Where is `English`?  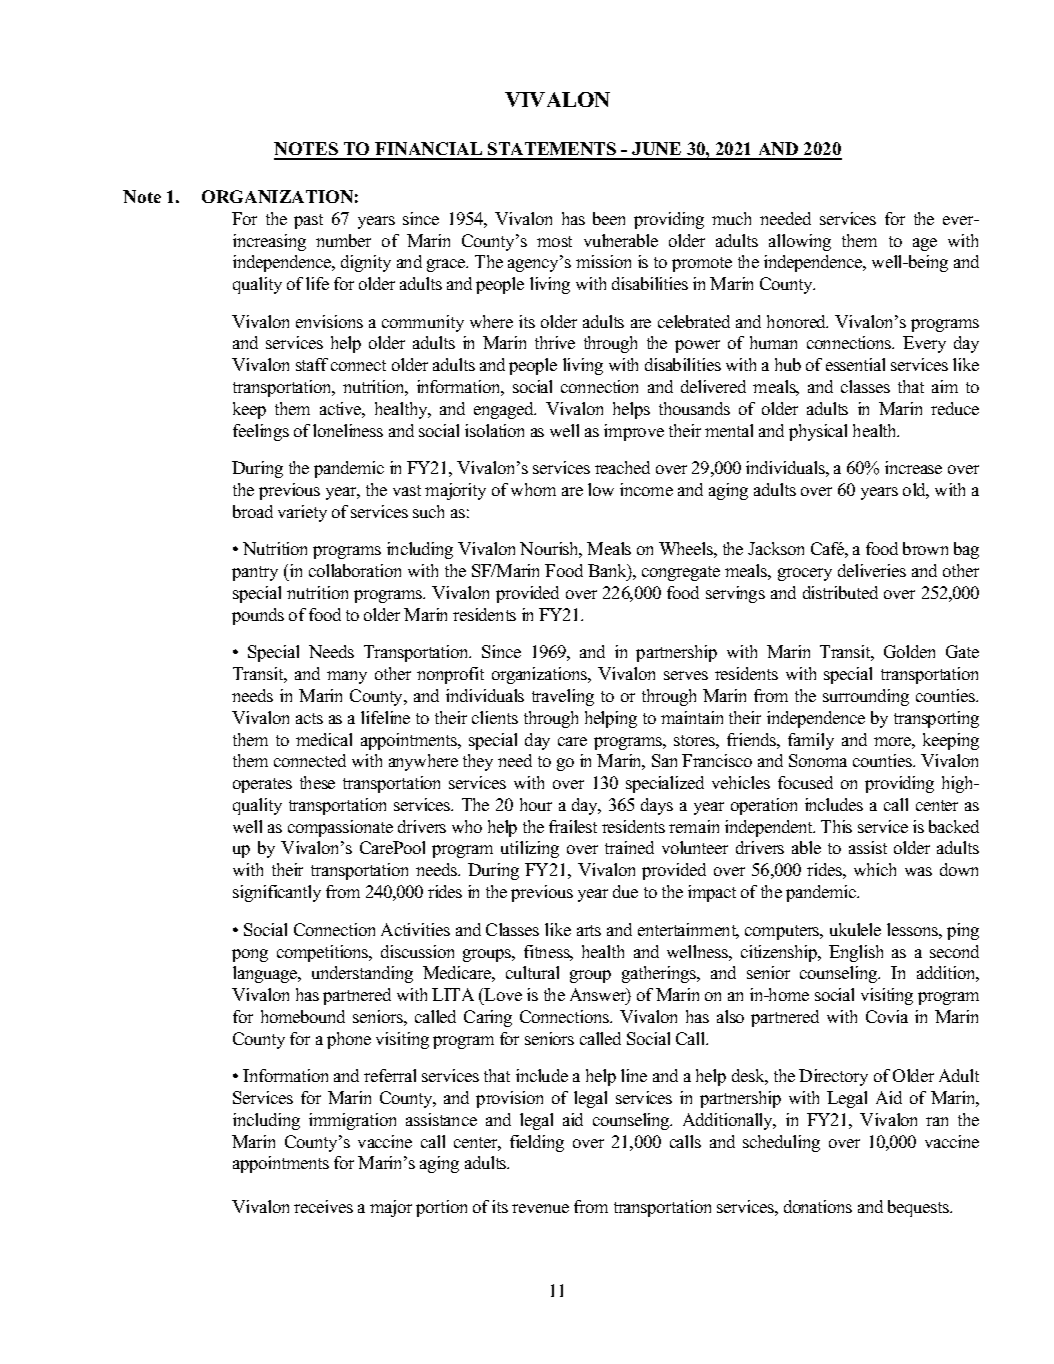 English is located at coordinates (856, 953).
